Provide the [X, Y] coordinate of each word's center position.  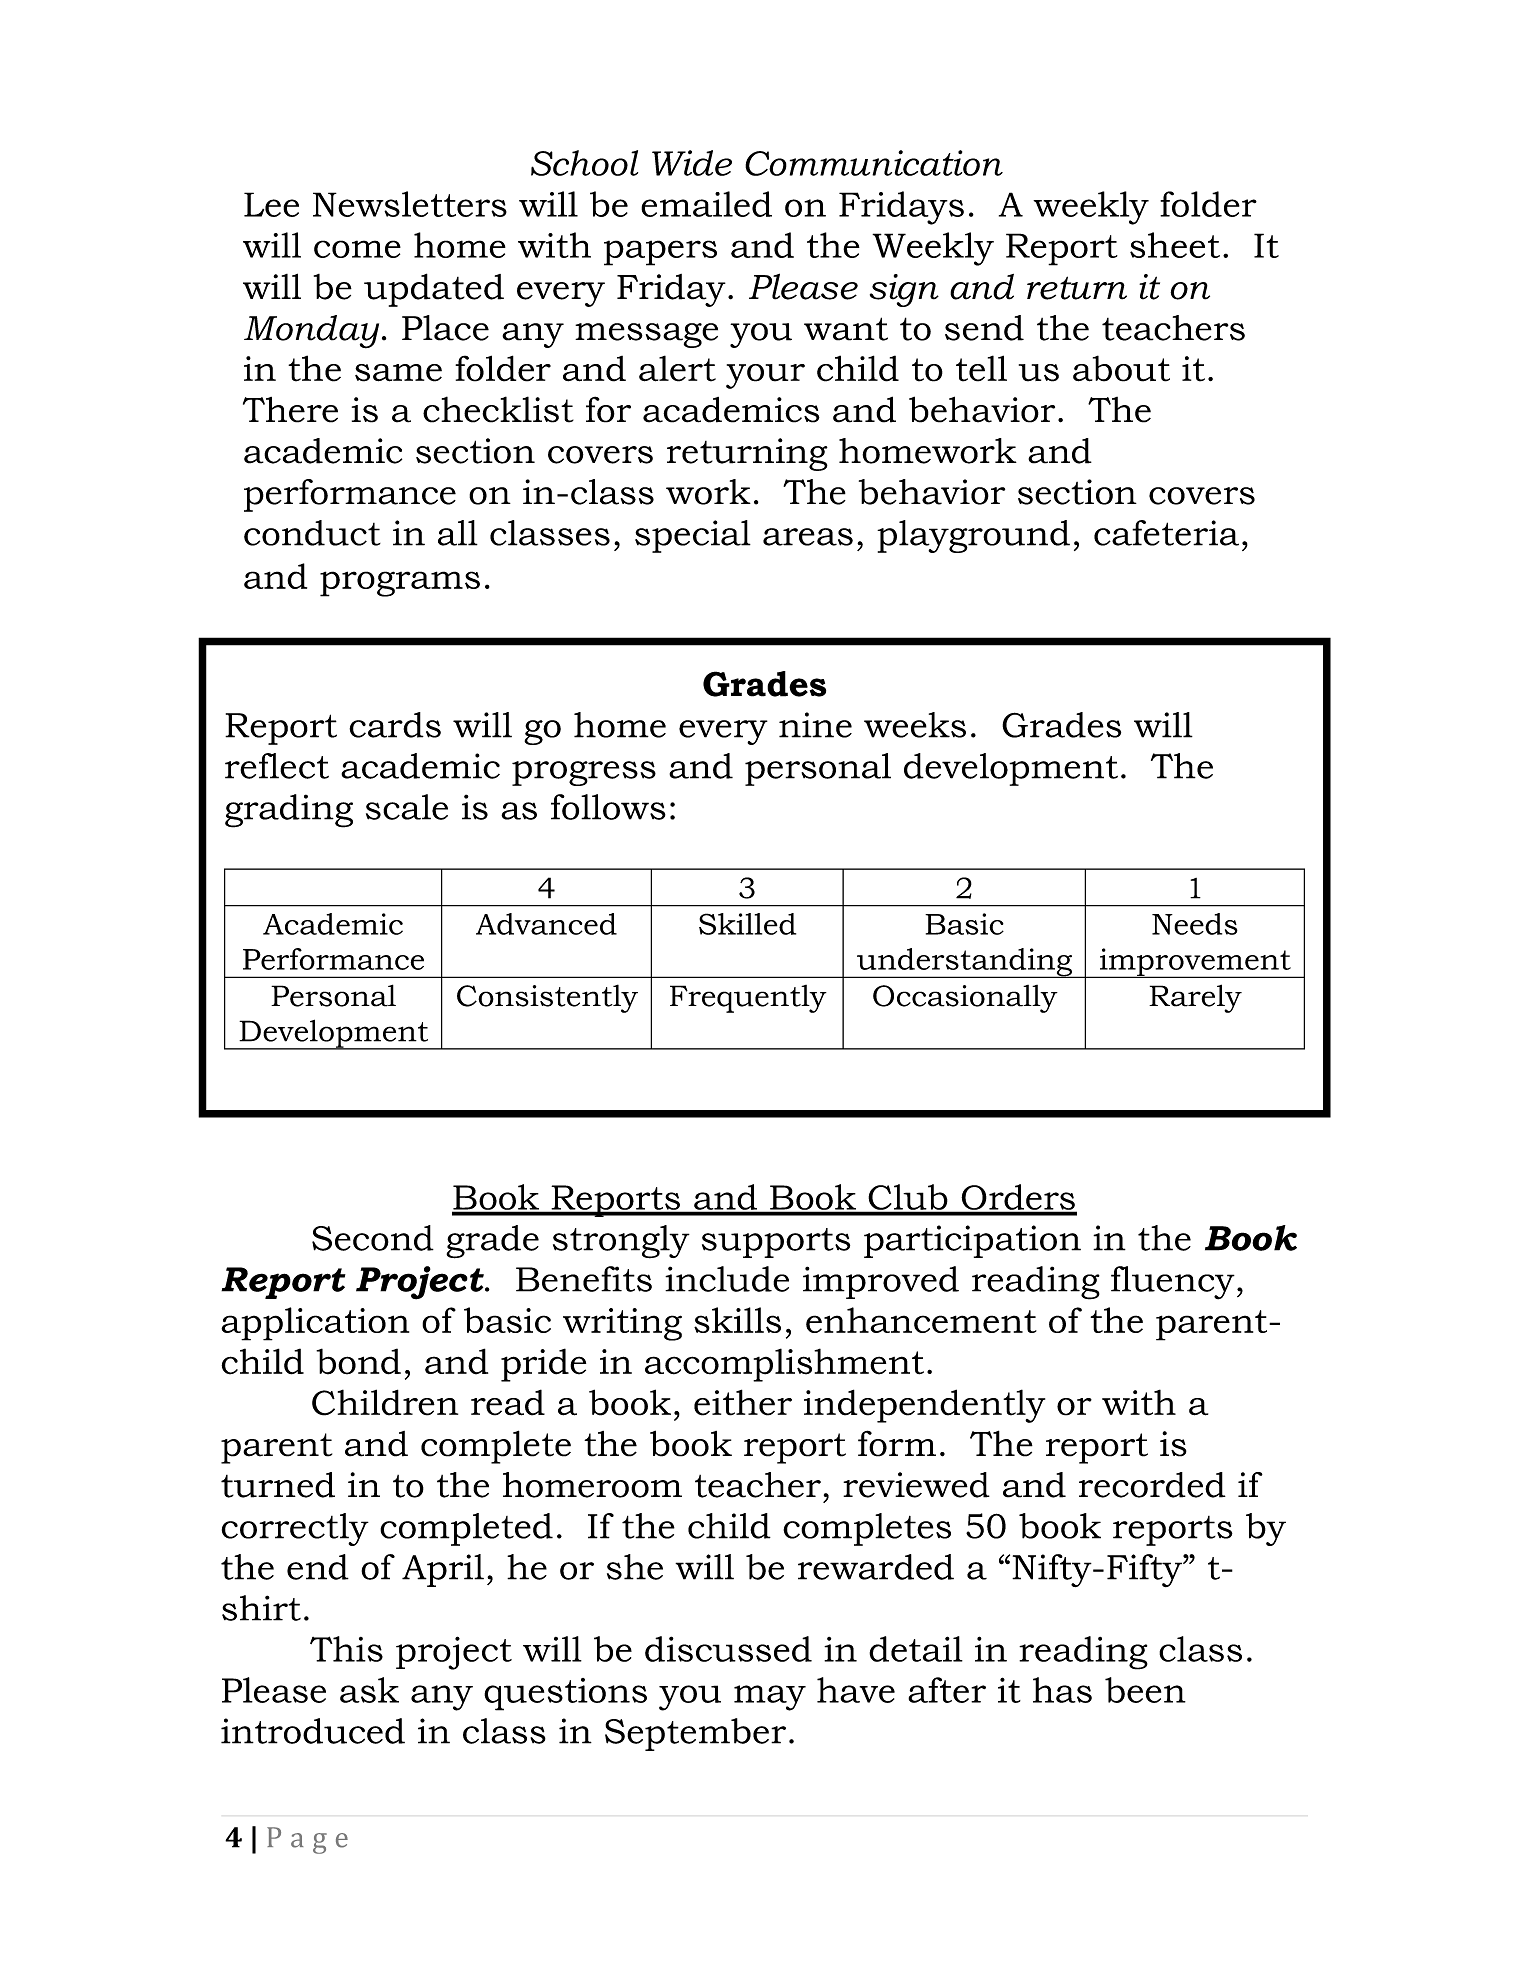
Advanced [546, 924]
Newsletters [410, 204]
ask [369, 1690]
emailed [706, 204]
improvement [1195, 963]
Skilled [747, 924]
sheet [1175, 245]
